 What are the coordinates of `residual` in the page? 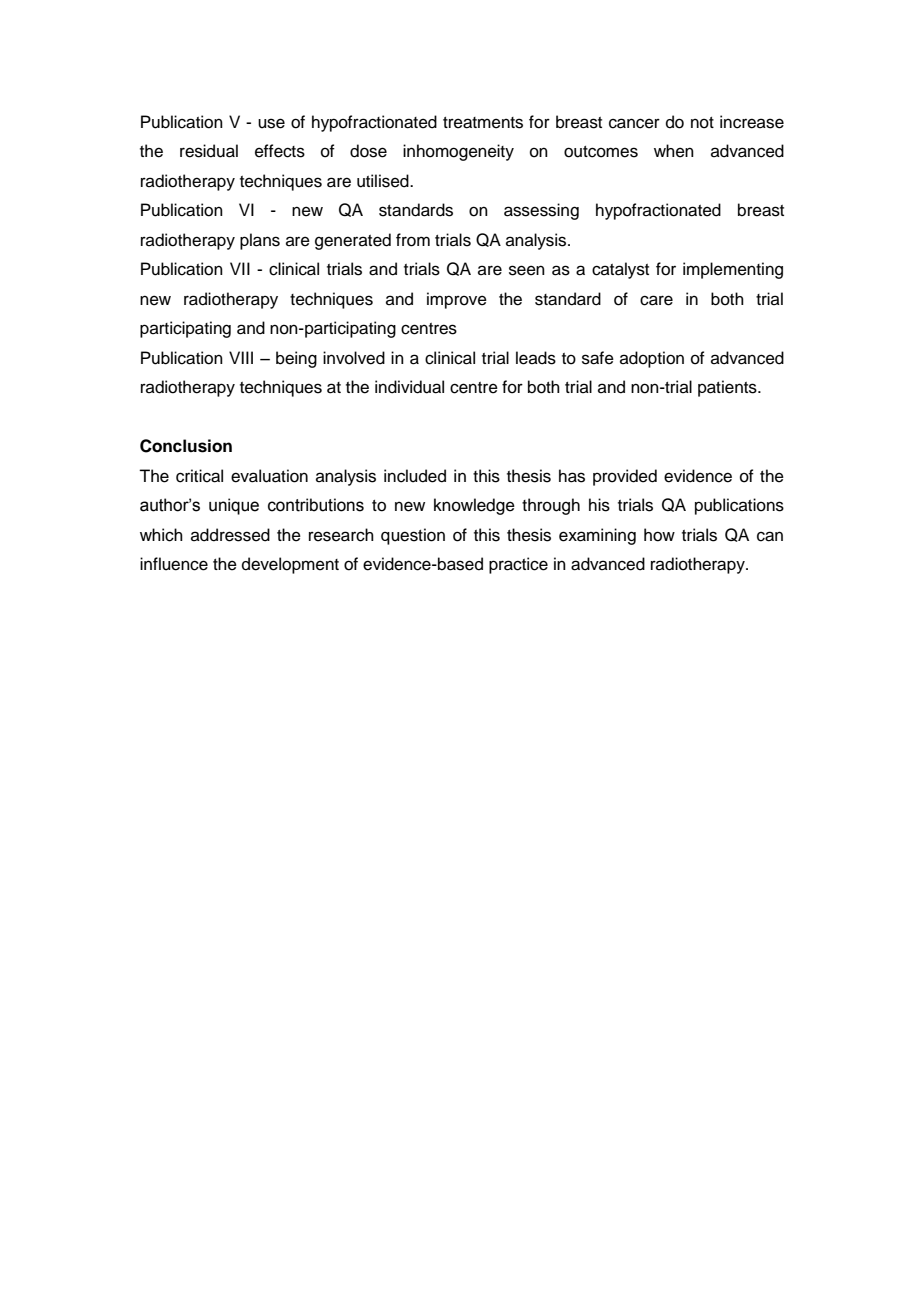 It's located at (209, 151).
